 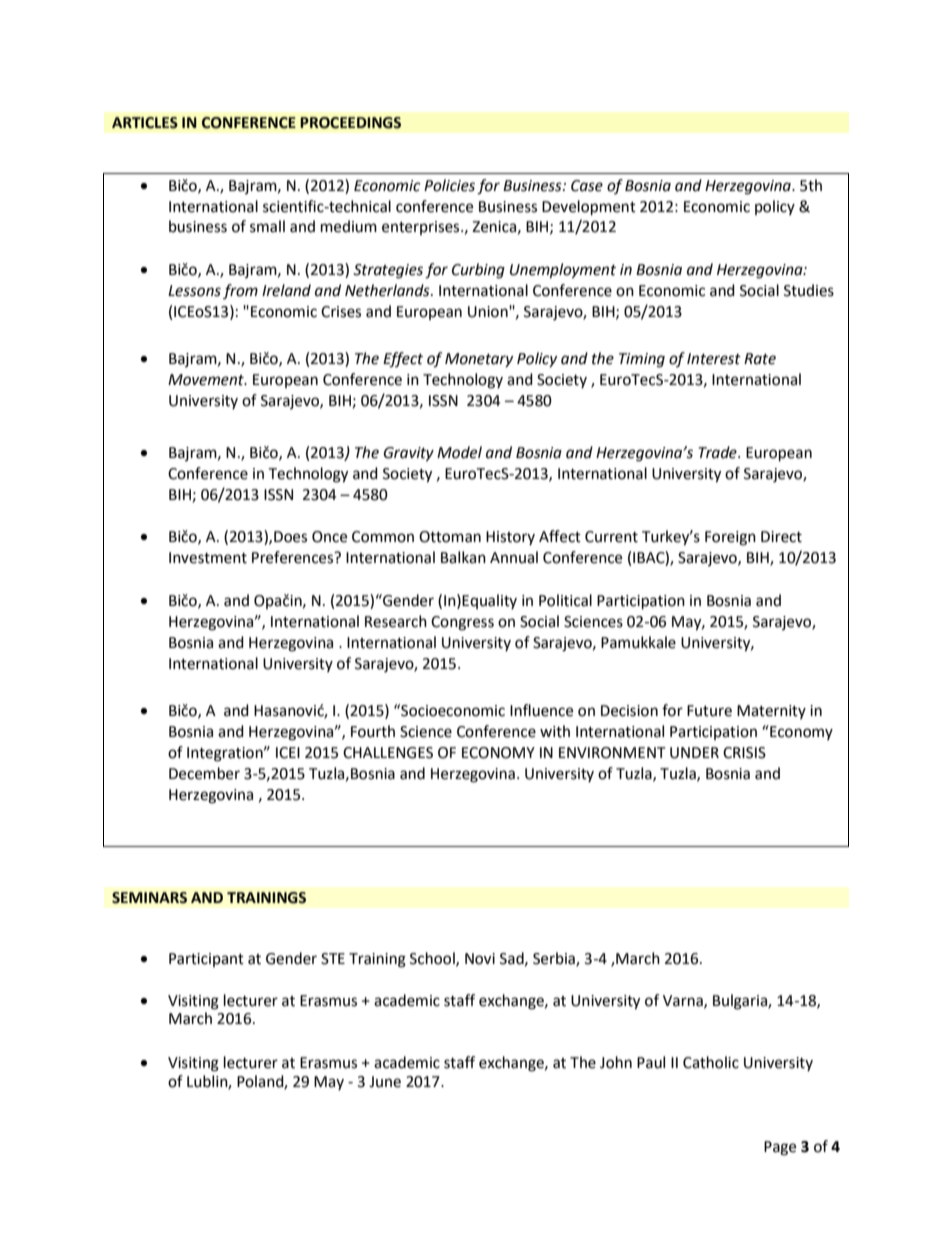 What do you see at coordinates (208, 558) in the screenshot?
I see `Investment` at bounding box center [208, 558].
